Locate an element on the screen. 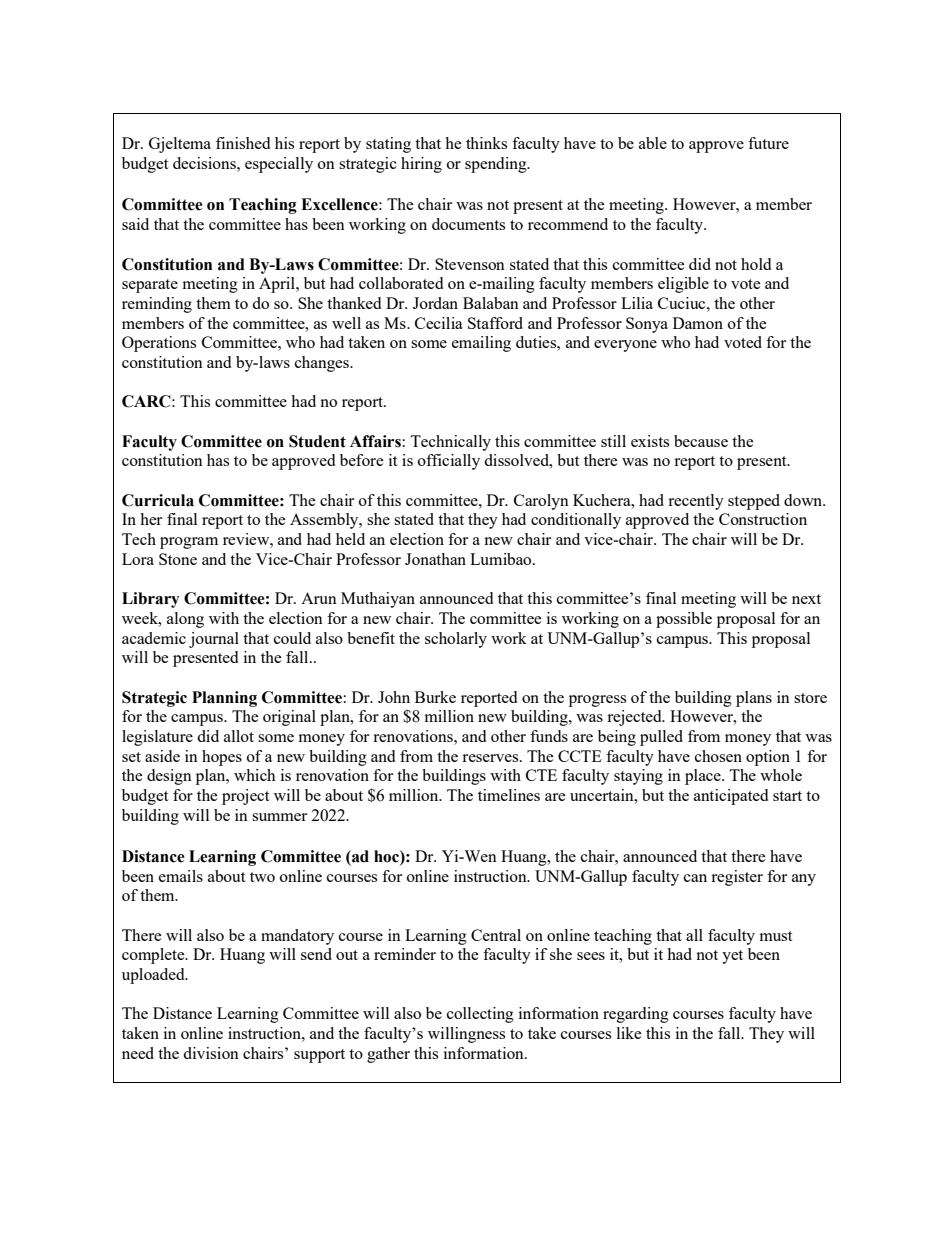 This screenshot has height=1233, width=952. spending is located at coordinates (497, 165).
